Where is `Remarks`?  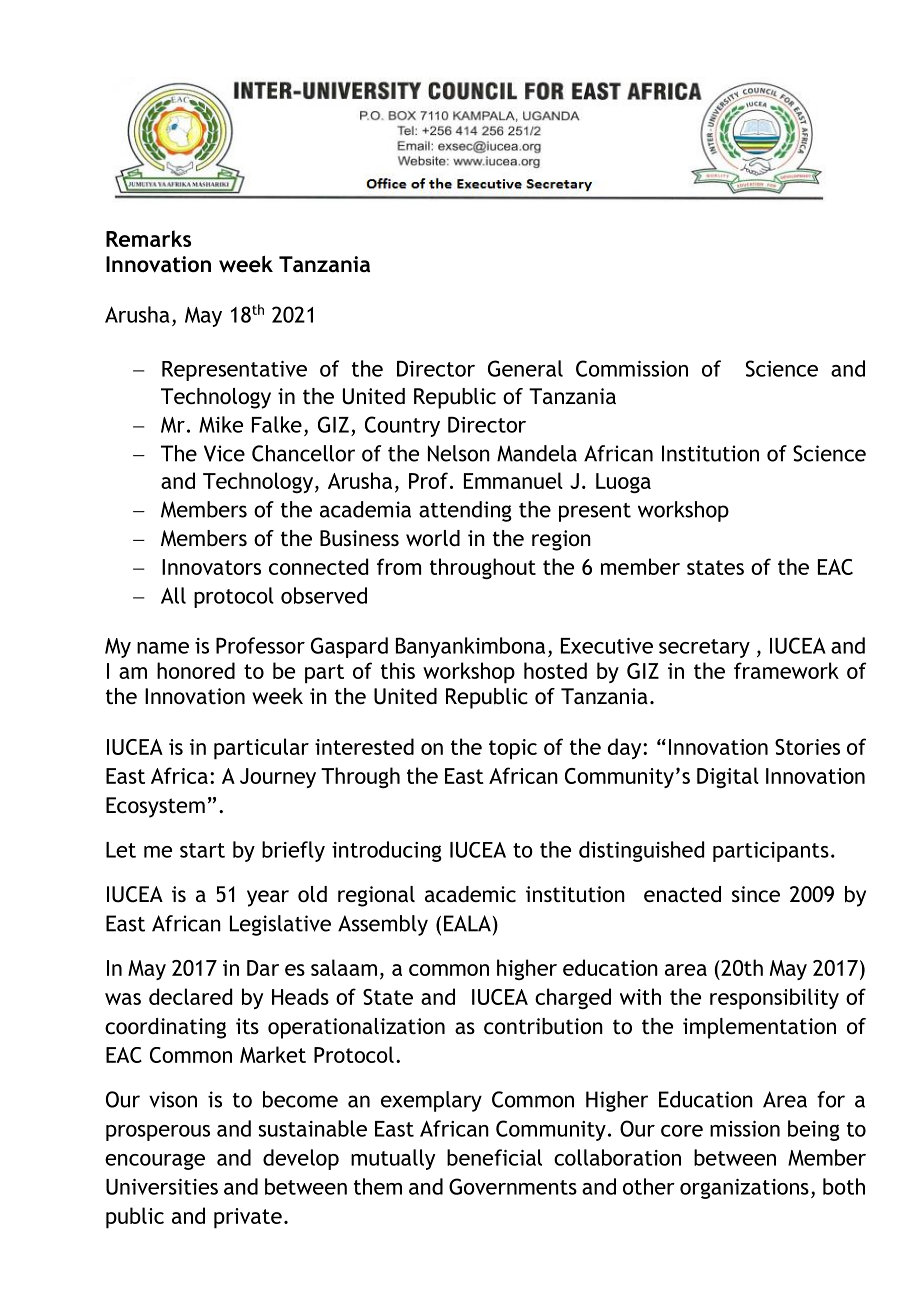
Remarks is located at coordinates (148, 238).
